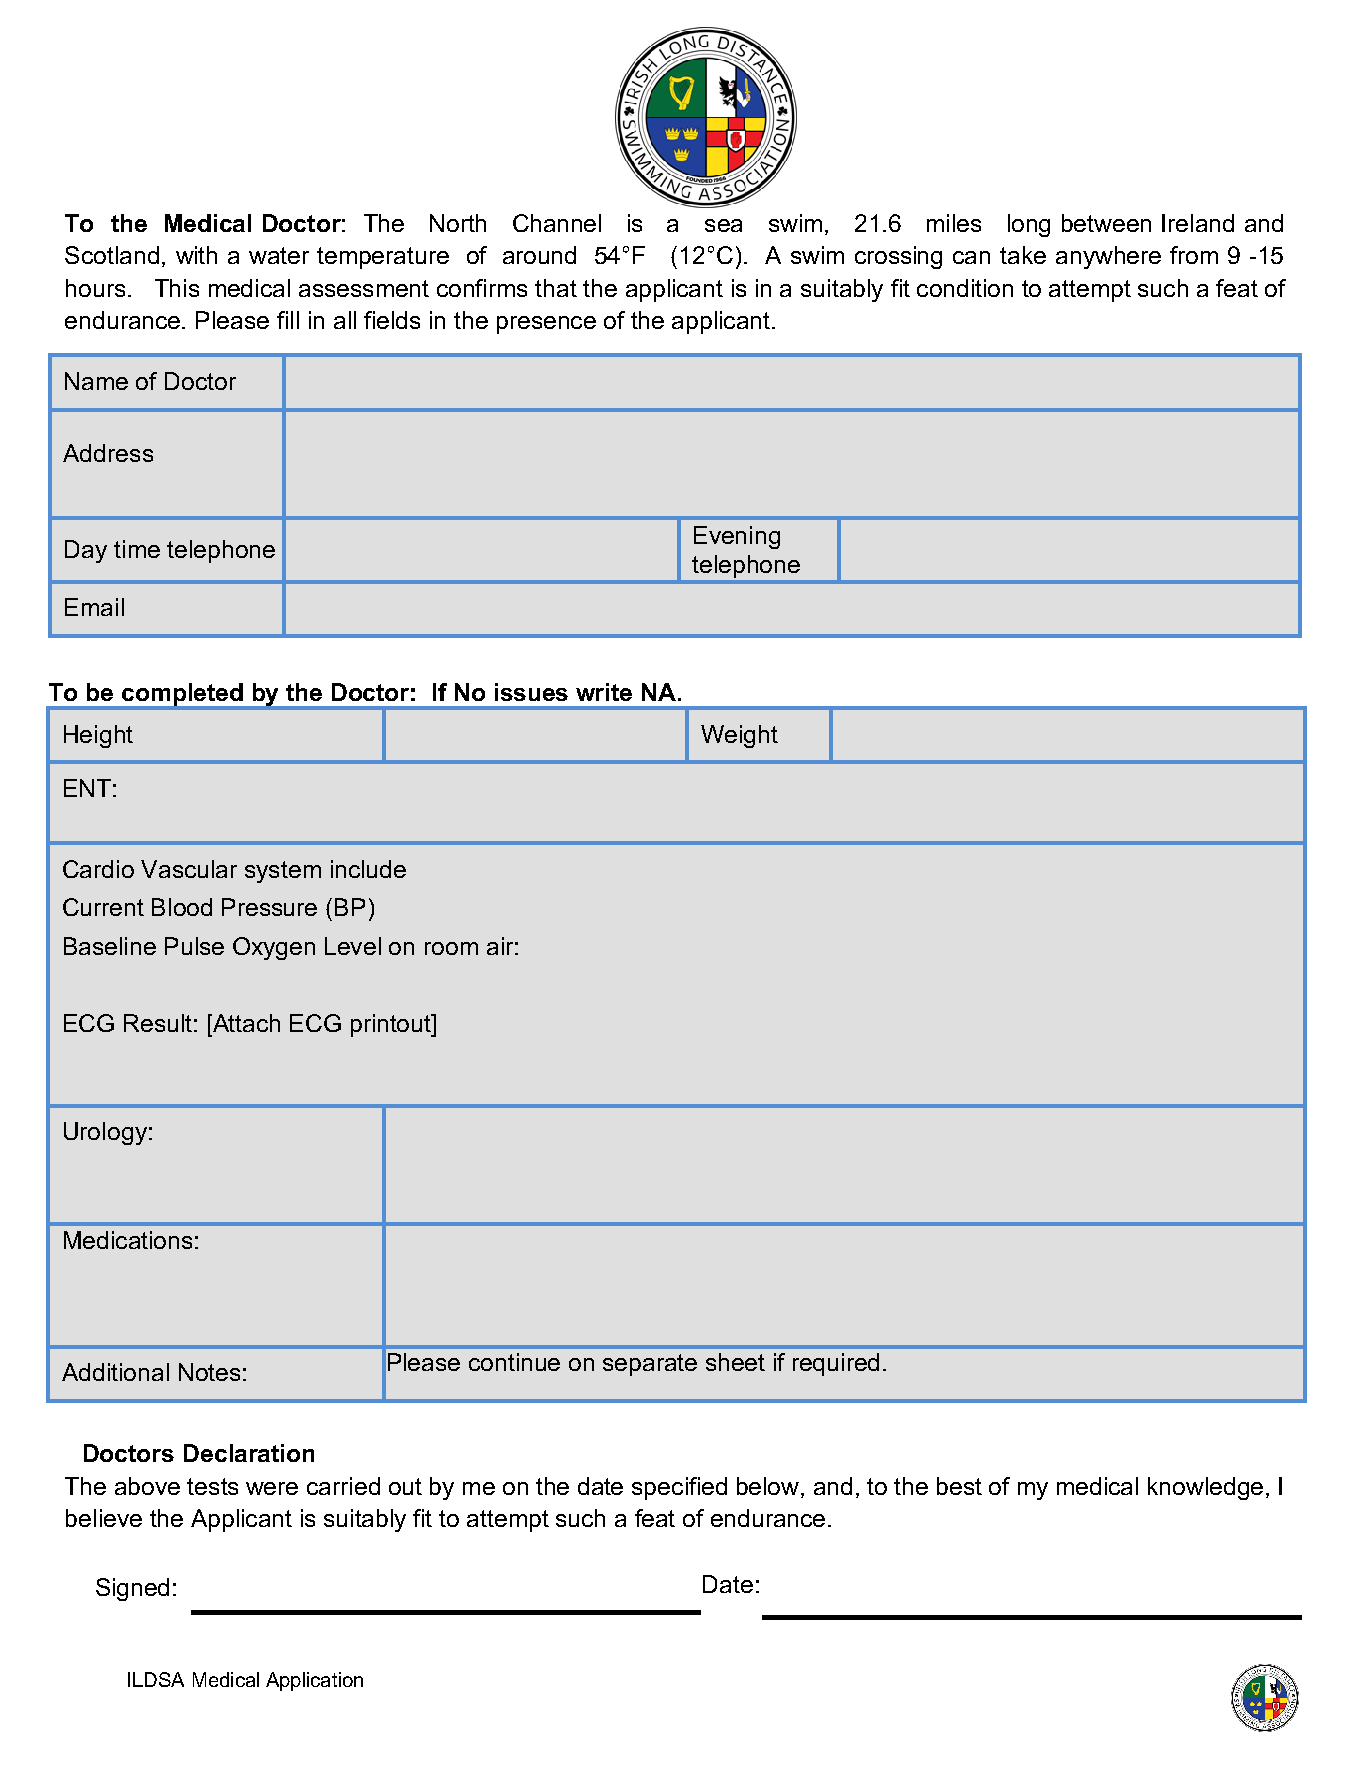 This image has width=1368, height=1770. What do you see at coordinates (679, 1488) in the image?
I see `specified` at bounding box center [679, 1488].
